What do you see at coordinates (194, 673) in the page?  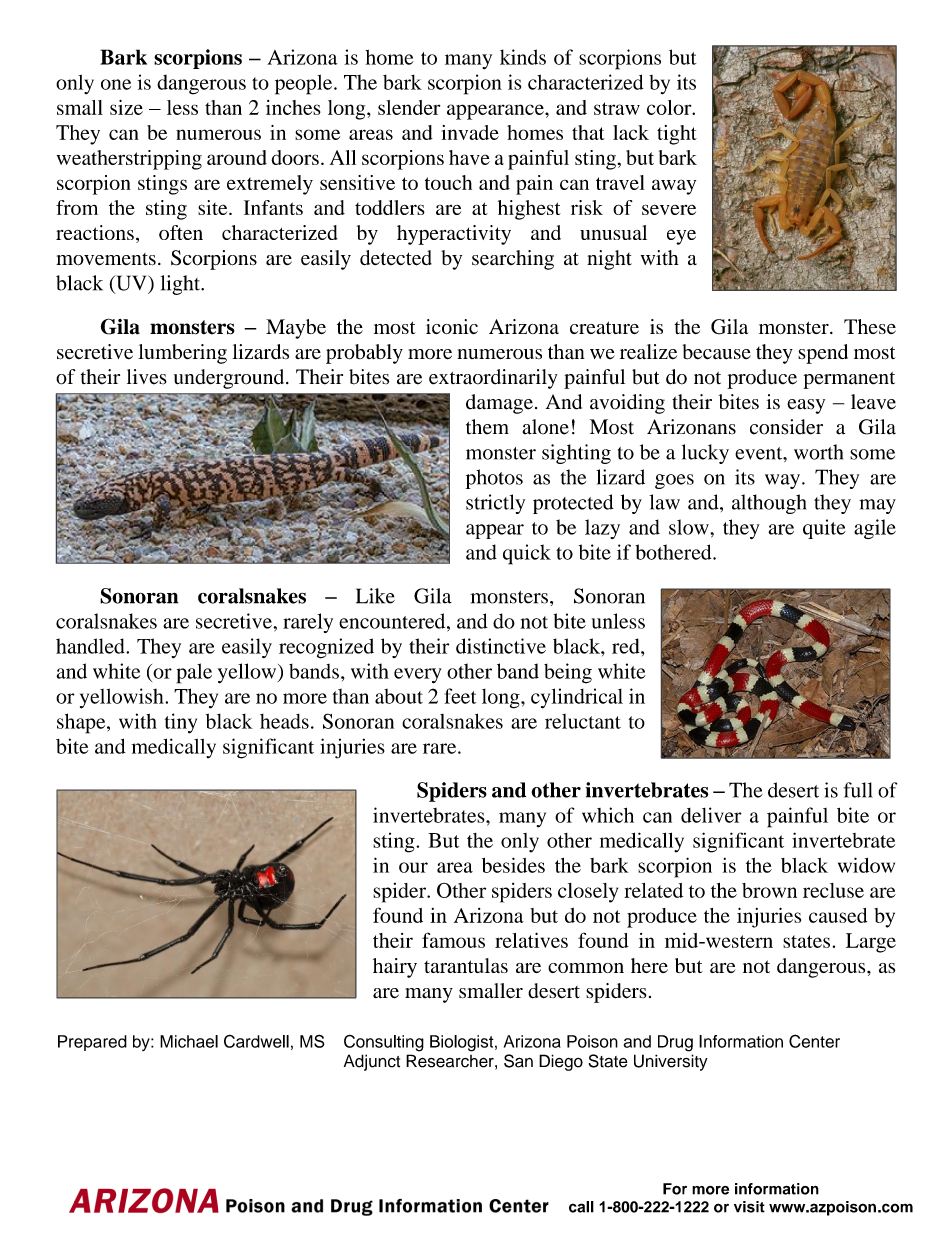 I see `pale` at bounding box center [194, 673].
